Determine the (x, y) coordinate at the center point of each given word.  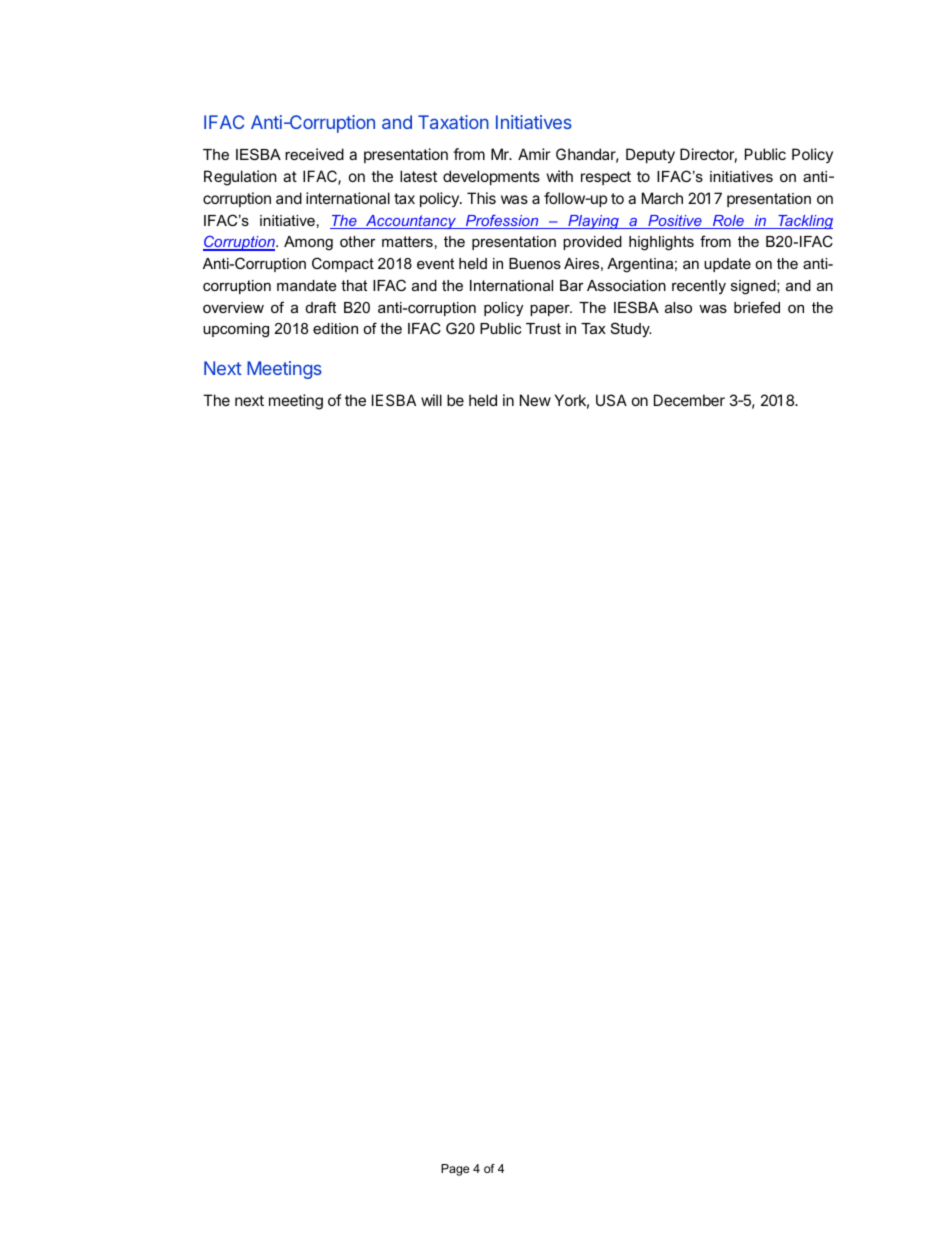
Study (631, 330)
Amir (534, 154)
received (314, 154)
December (689, 400)
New (535, 400)
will (431, 400)
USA (611, 400)
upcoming (236, 330)
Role (728, 222)
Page (455, 1170)
